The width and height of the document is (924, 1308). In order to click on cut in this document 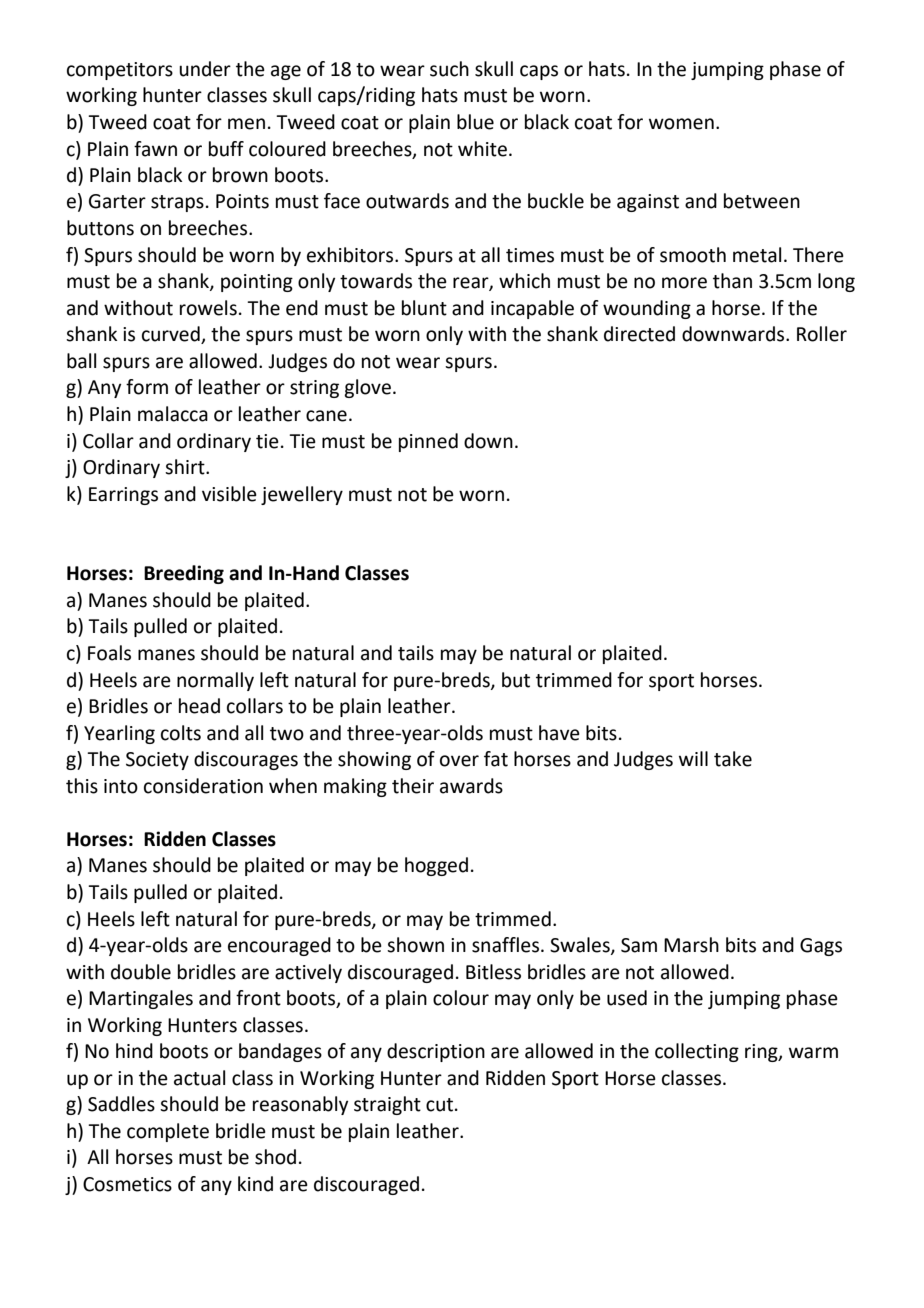, I will do `click(439, 1105)`.
